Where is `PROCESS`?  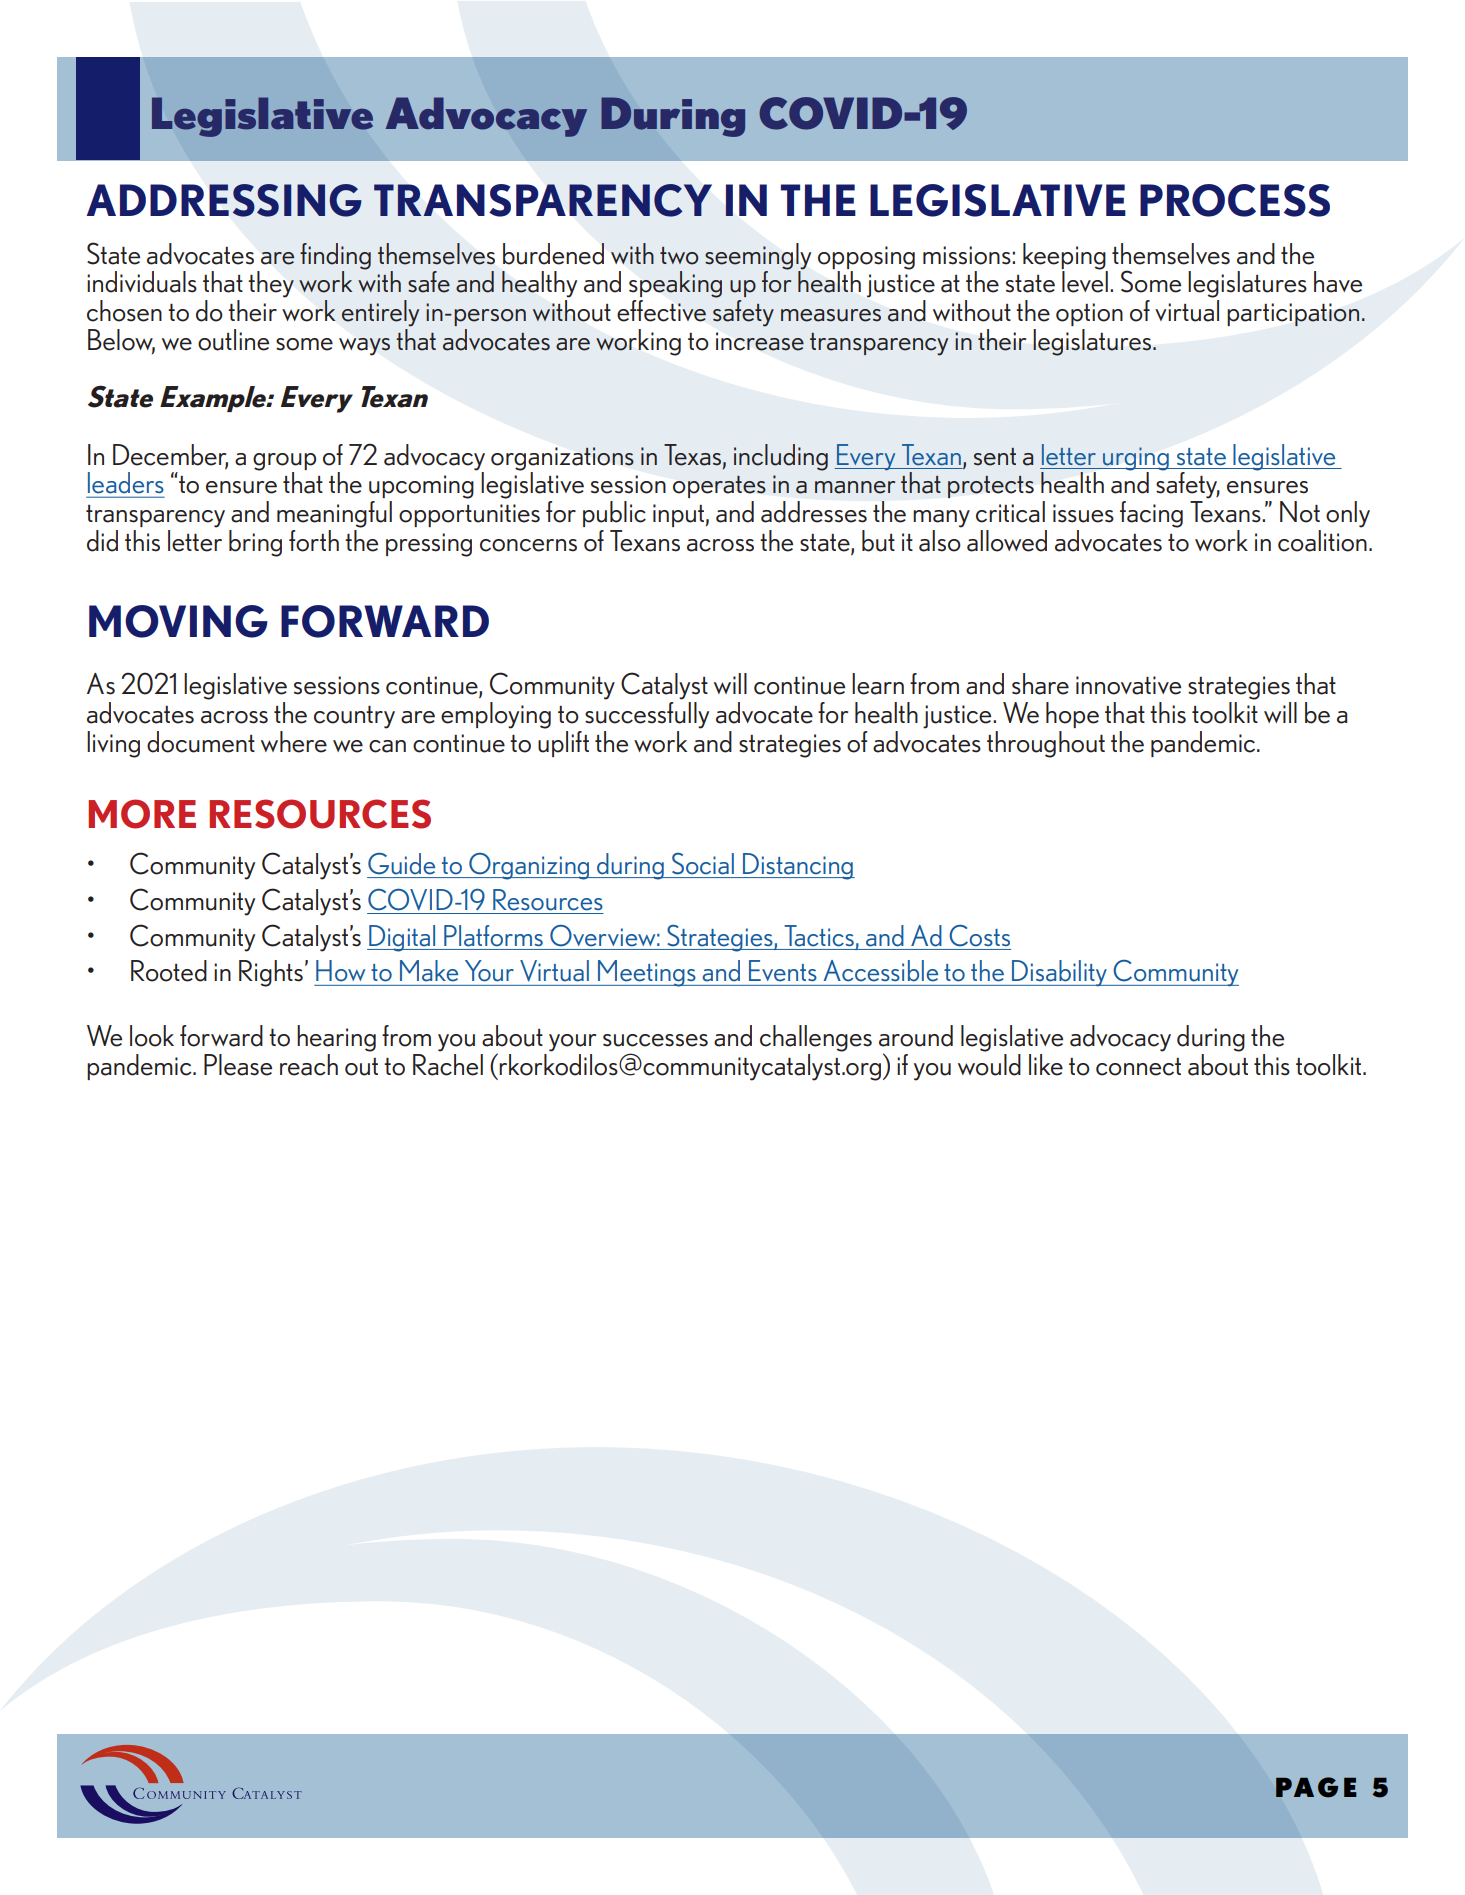 PROCESS is located at coordinates (1235, 200).
